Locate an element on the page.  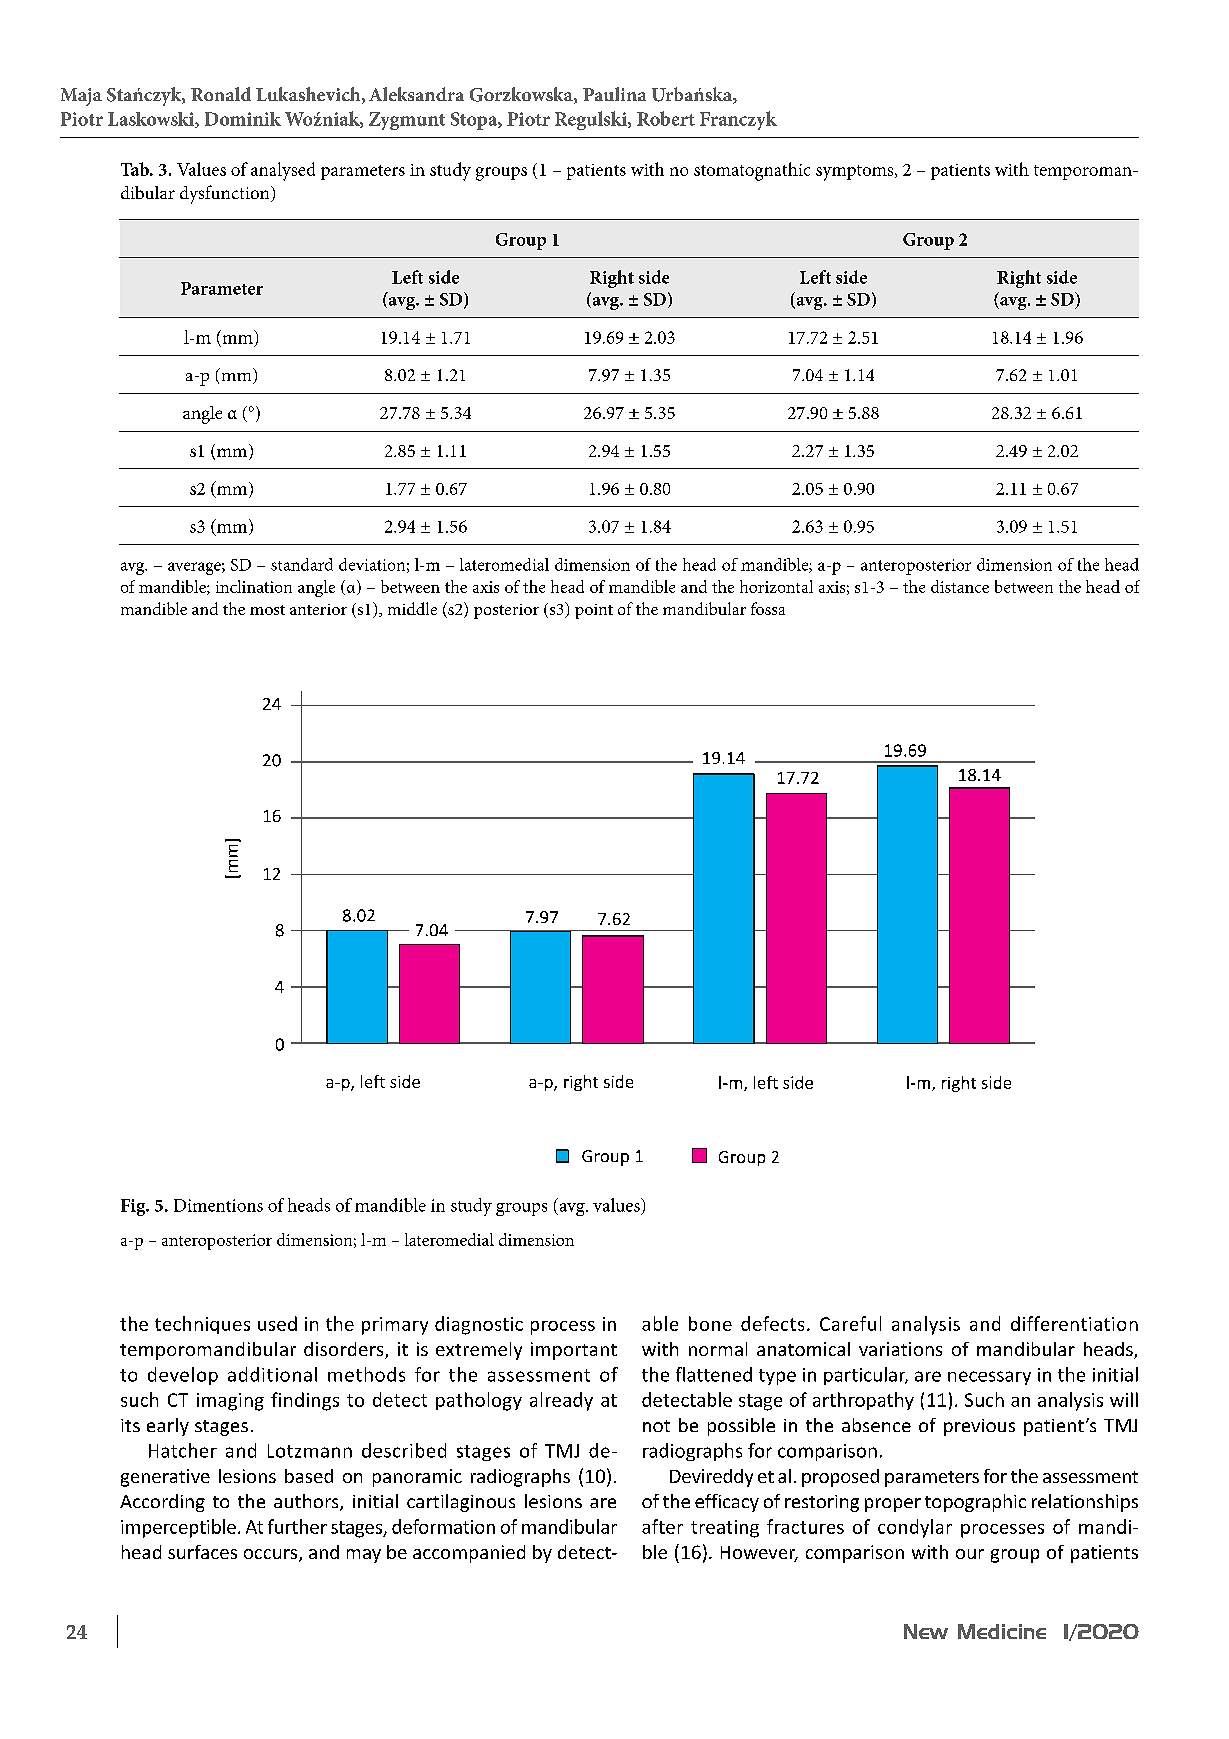
Paulina is located at coordinates (614, 94).
